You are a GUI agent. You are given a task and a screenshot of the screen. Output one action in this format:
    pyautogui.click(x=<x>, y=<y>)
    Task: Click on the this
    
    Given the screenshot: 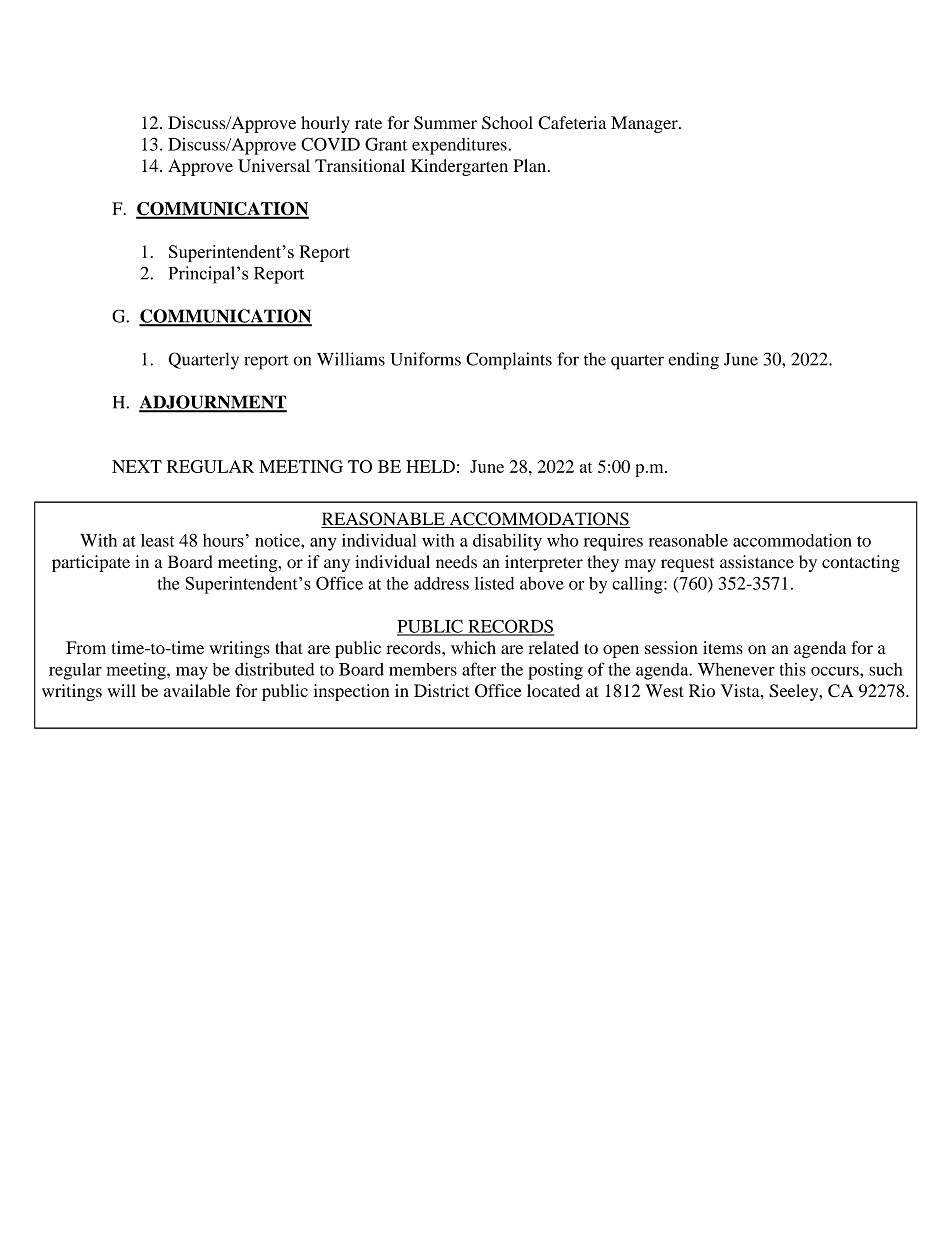 What is the action you would take?
    pyautogui.click(x=793, y=669)
